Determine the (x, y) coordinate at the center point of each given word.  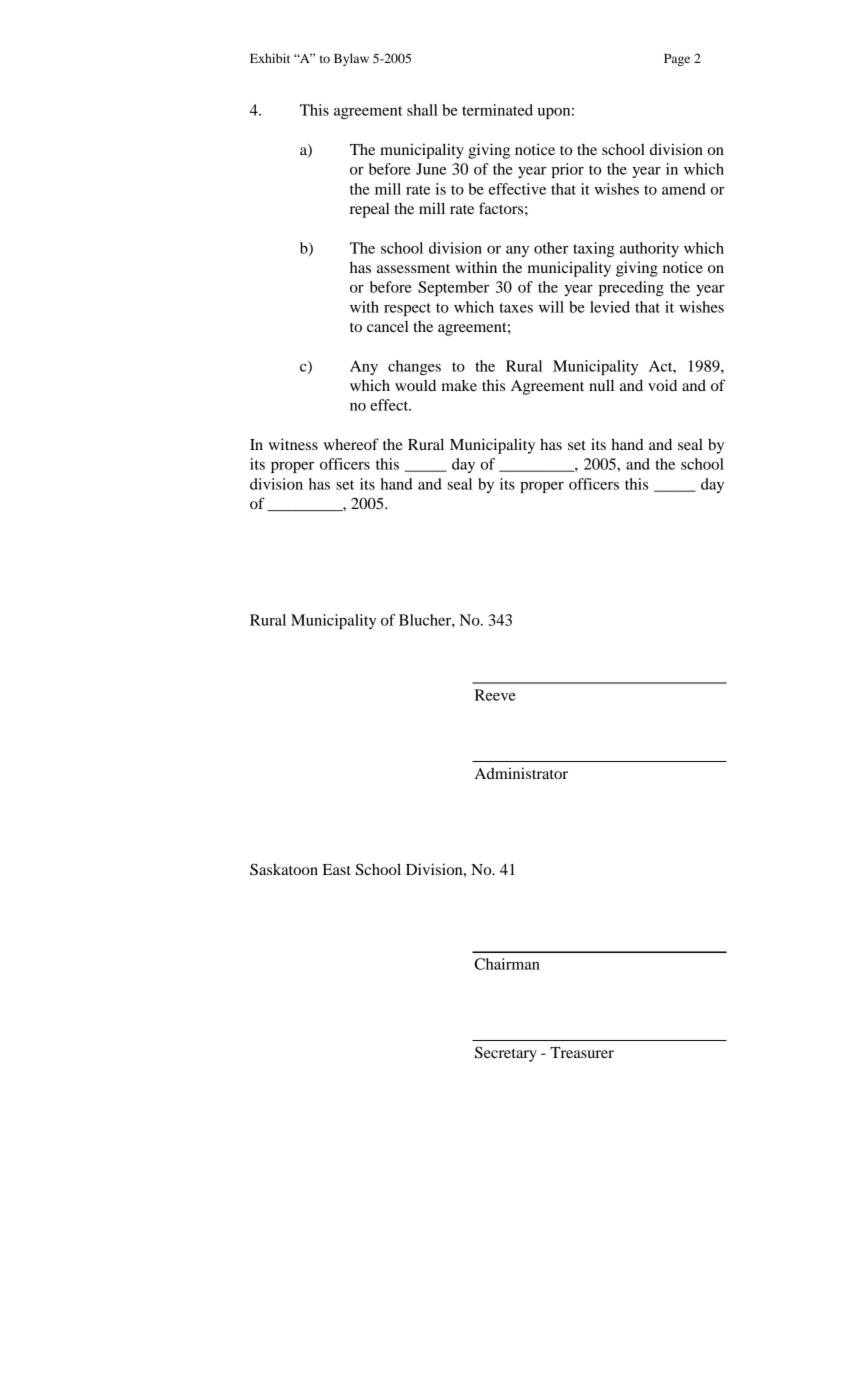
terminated (497, 110)
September (453, 288)
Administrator (521, 773)
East (337, 869)
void (662, 385)
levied (610, 307)
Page (677, 60)
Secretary (506, 1054)
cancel (388, 326)
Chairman (507, 964)
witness (293, 444)
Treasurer (582, 1052)
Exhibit (270, 58)
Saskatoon (284, 869)
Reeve (495, 695)
